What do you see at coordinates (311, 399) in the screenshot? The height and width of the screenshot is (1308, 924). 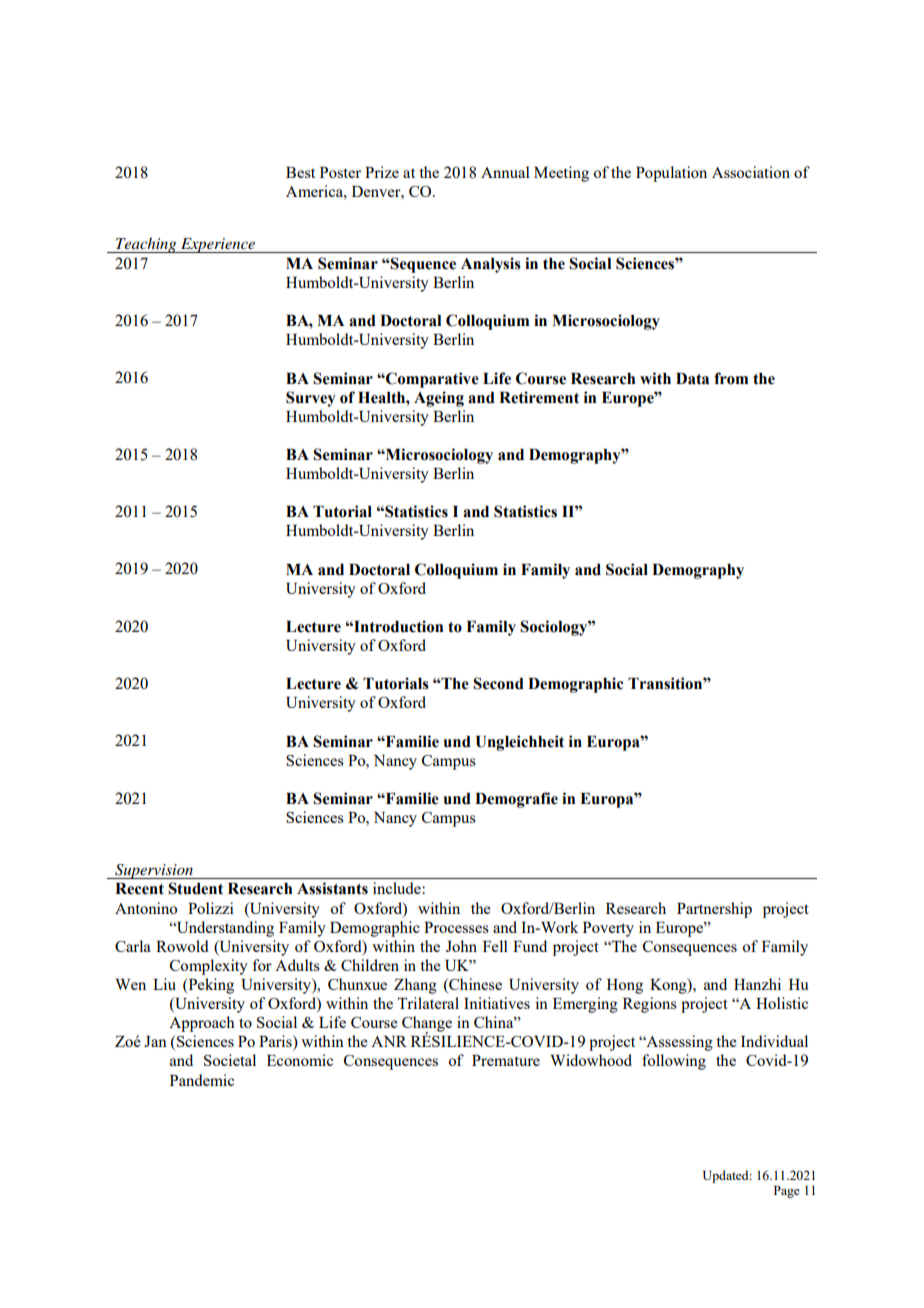 I see `Survey` at bounding box center [311, 399].
